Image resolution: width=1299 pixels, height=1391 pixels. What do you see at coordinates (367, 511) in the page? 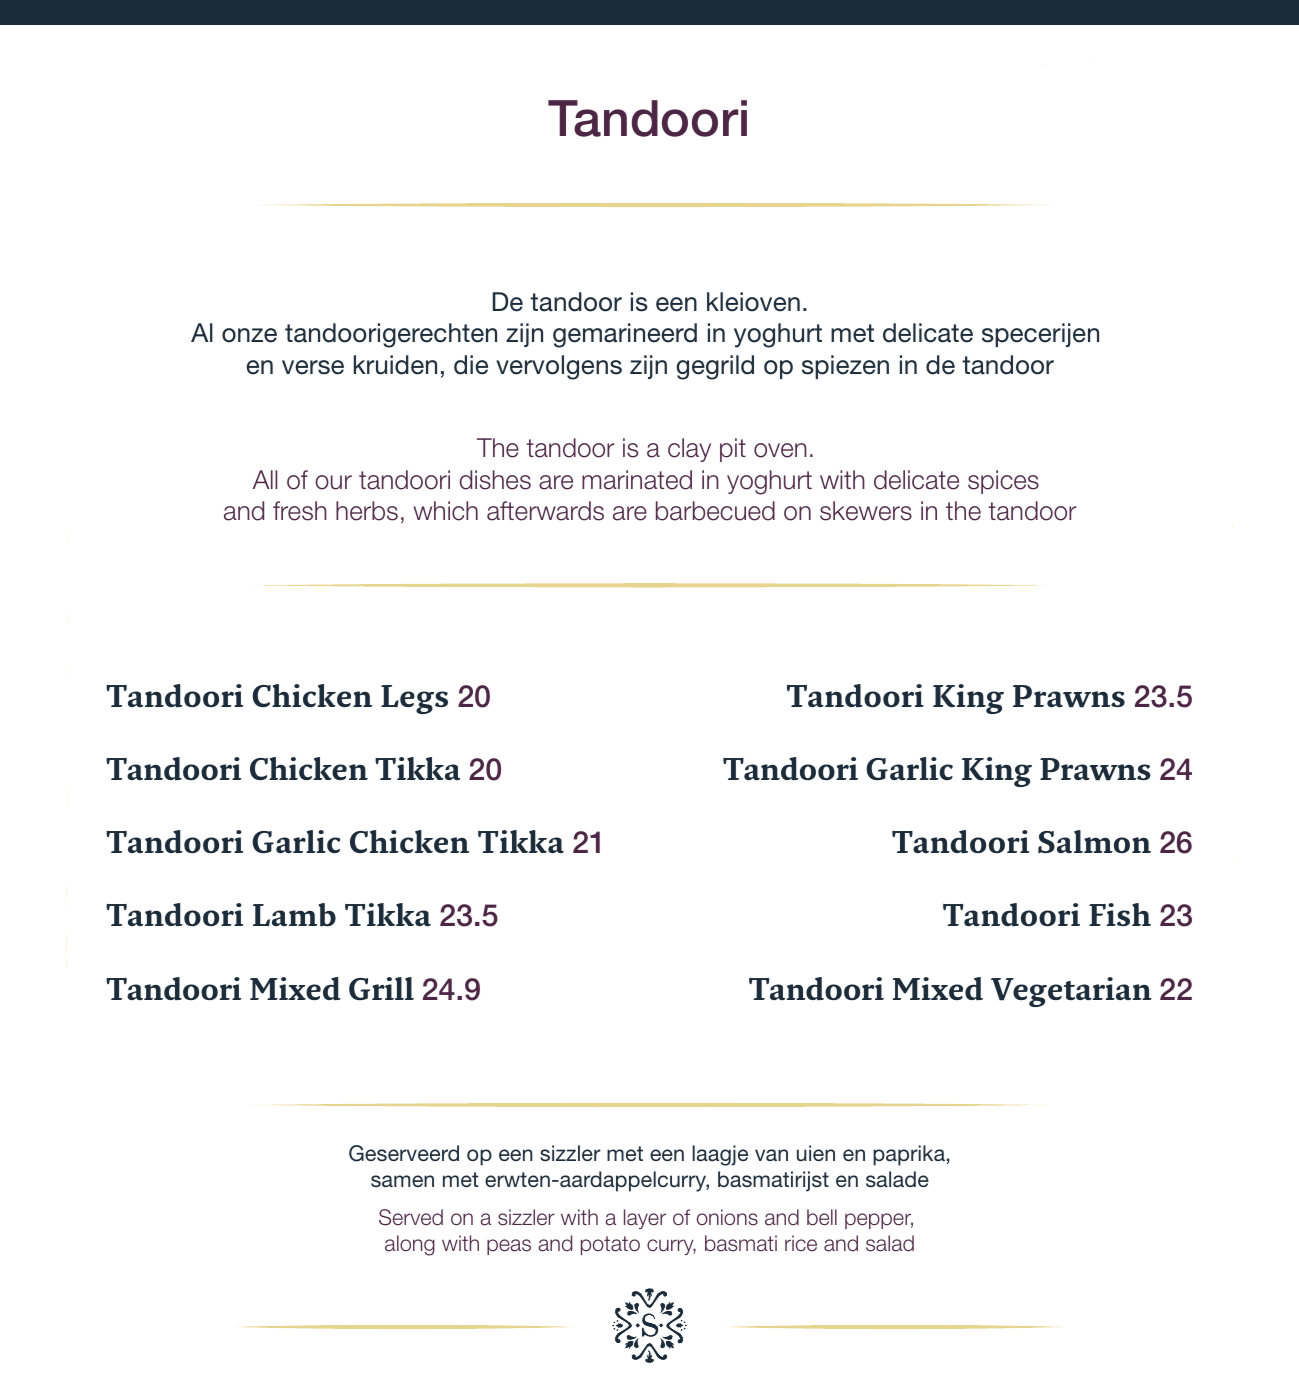
I see `herbs` at bounding box center [367, 511].
